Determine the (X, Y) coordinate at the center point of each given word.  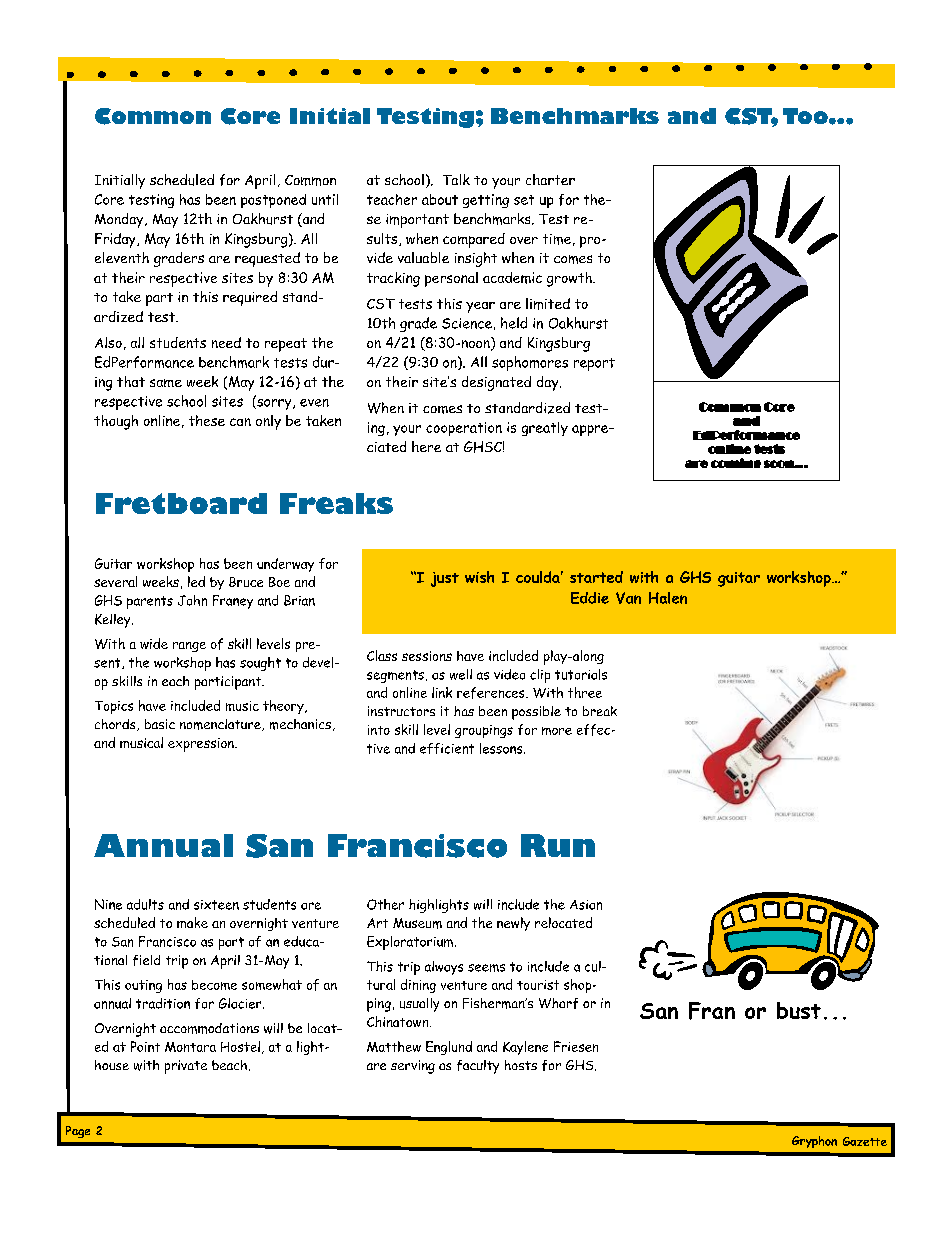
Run (558, 845)
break (600, 711)
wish (479, 577)
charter (550, 179)
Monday (120, 220)
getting (486, 201)
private (186, 1067)
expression (202, 745)
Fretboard (181, 503)
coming (736, 463)
